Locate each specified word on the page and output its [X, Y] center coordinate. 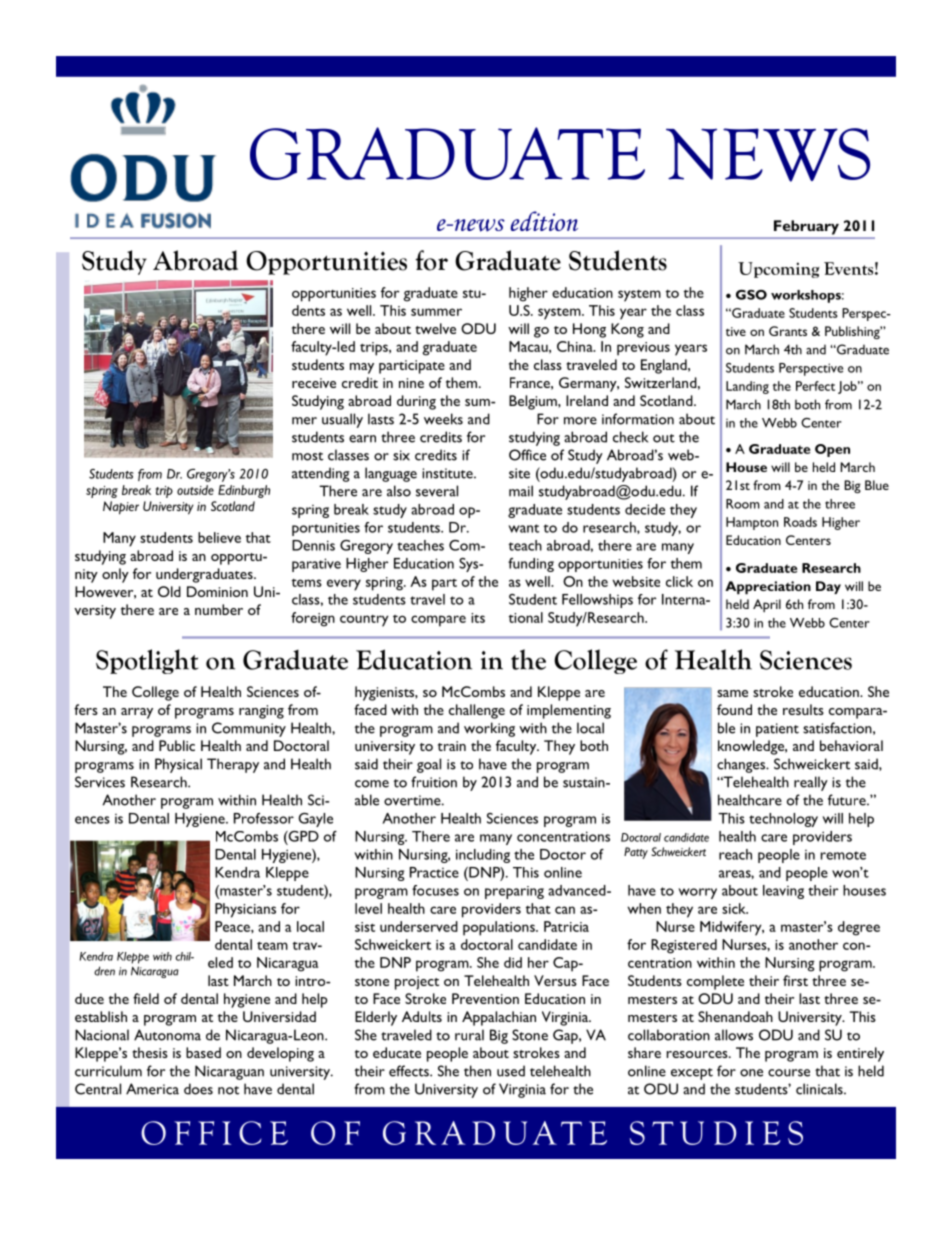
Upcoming [778, 270]
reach [735, 854]
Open [832, 450]
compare [438, 621]
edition [544, 221]
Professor [264, 818]
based [203, 1052]
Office [527, 455]
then [477, 1071]
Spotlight [147, 661]
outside [195, 490]
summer [436, 312]
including [483, 856]
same [732, 693]
